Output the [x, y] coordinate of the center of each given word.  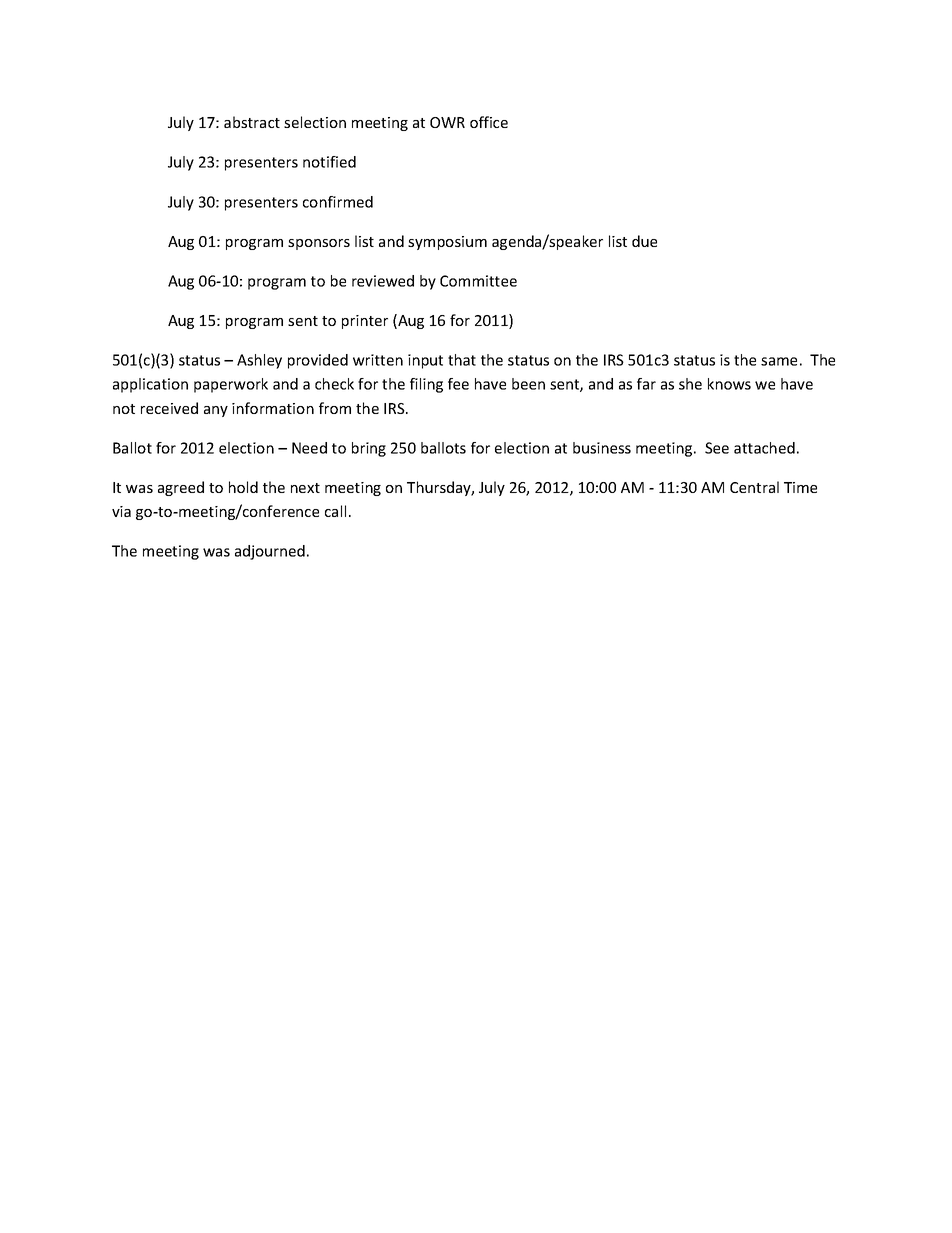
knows [729, 384]
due [644, 241]
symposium [447, 243]
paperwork [231, 385]
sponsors [319, 244]
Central [754, 487]
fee [458, 384]
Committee [478, 281]
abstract [252, 122]
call [335, 511]
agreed [181, 488]
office [489, 122]
